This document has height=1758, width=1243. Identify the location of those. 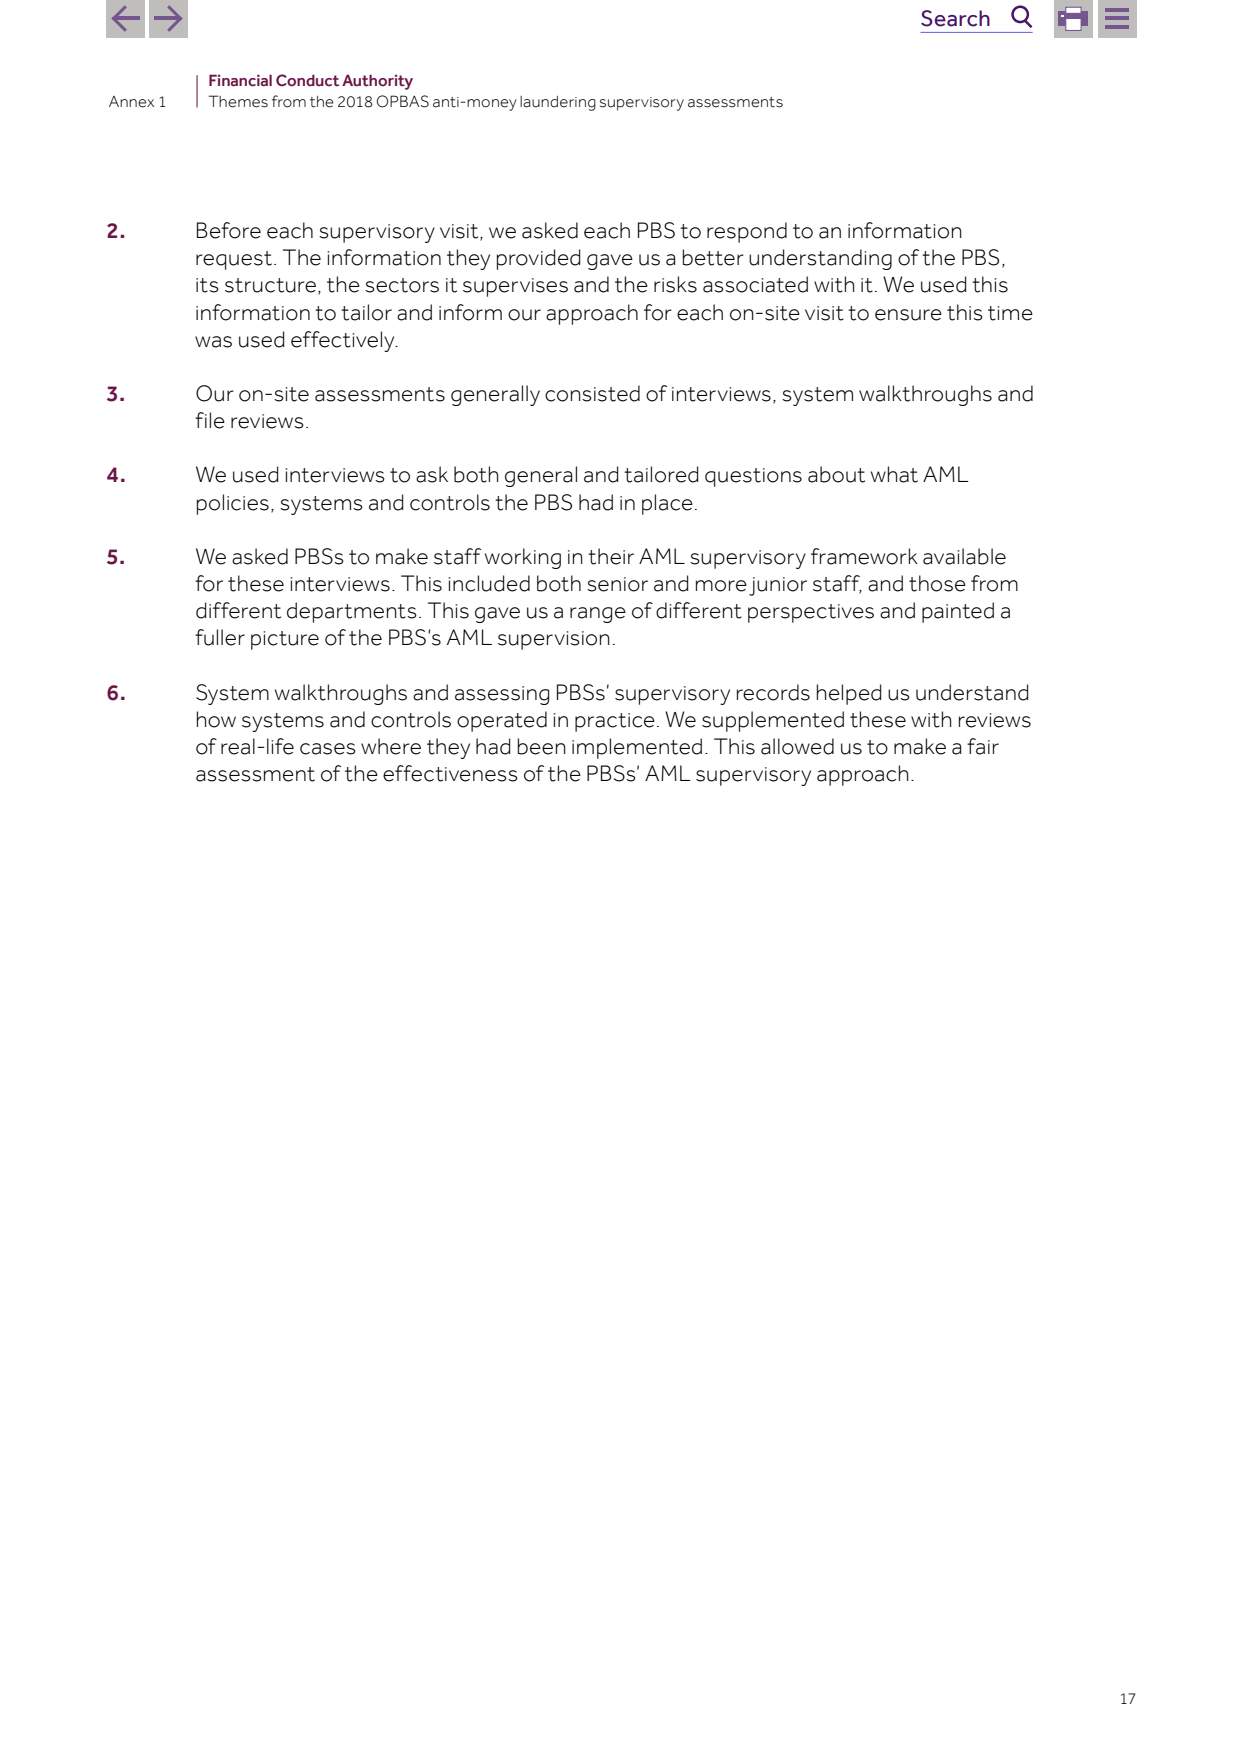
(937, 583).
